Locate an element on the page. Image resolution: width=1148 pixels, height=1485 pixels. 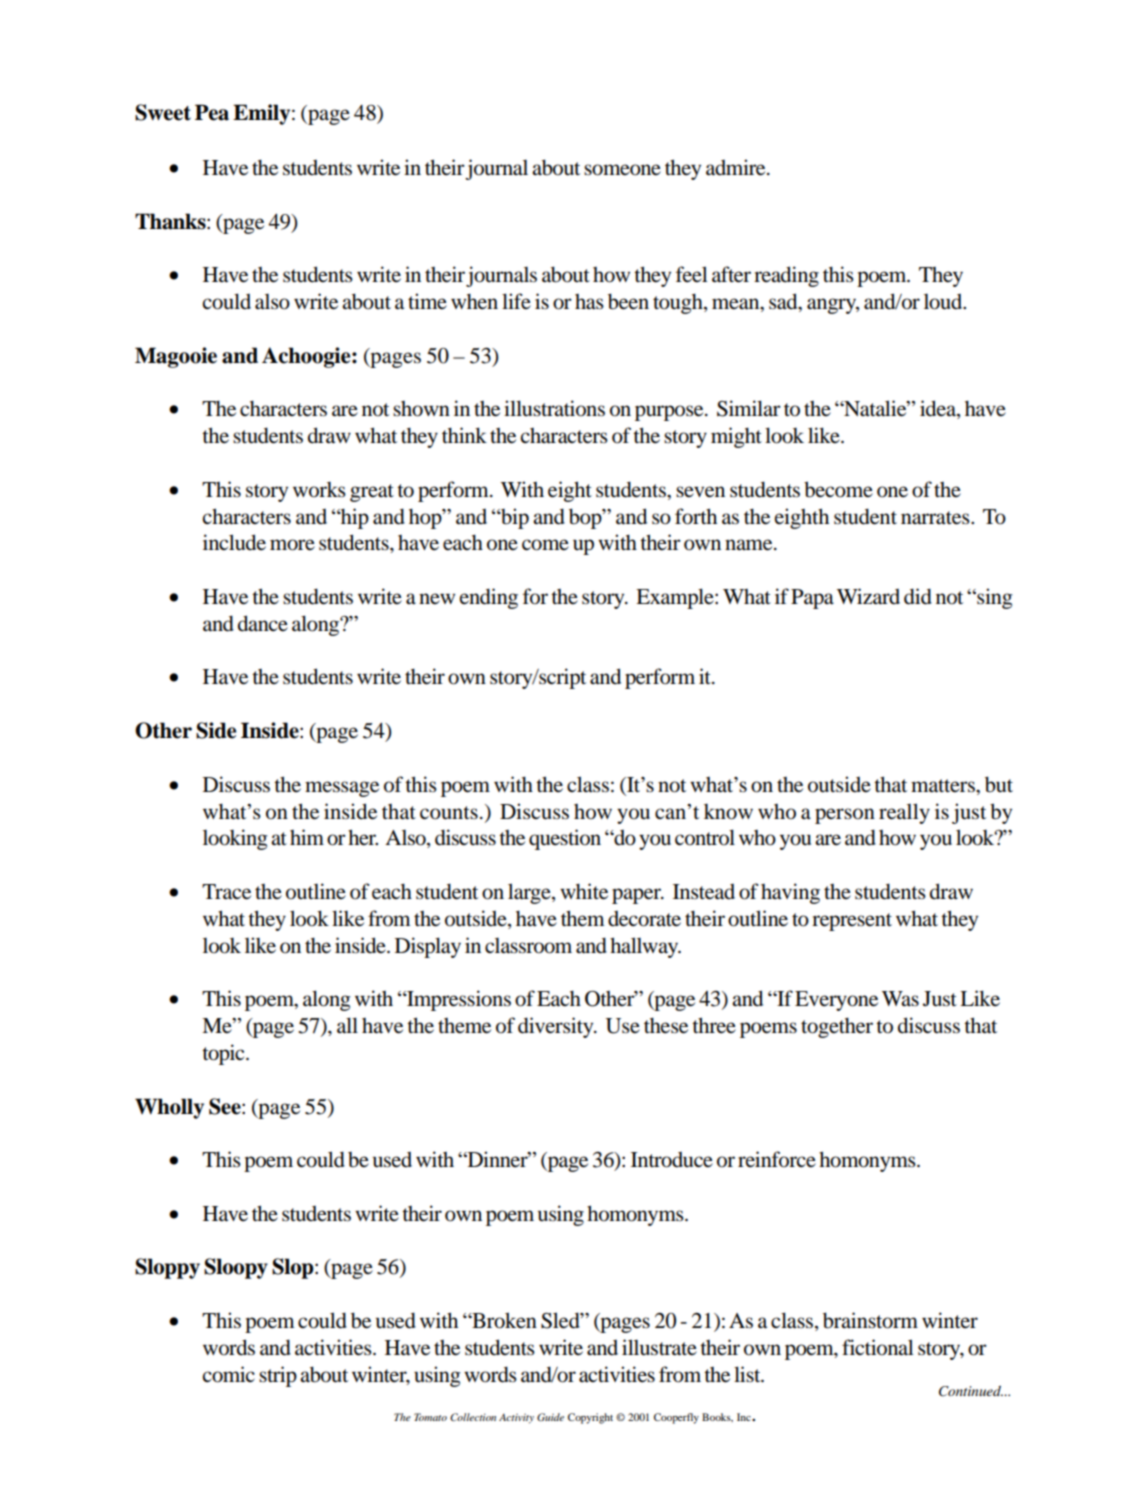
someone is located at coordinates (622, 170).
